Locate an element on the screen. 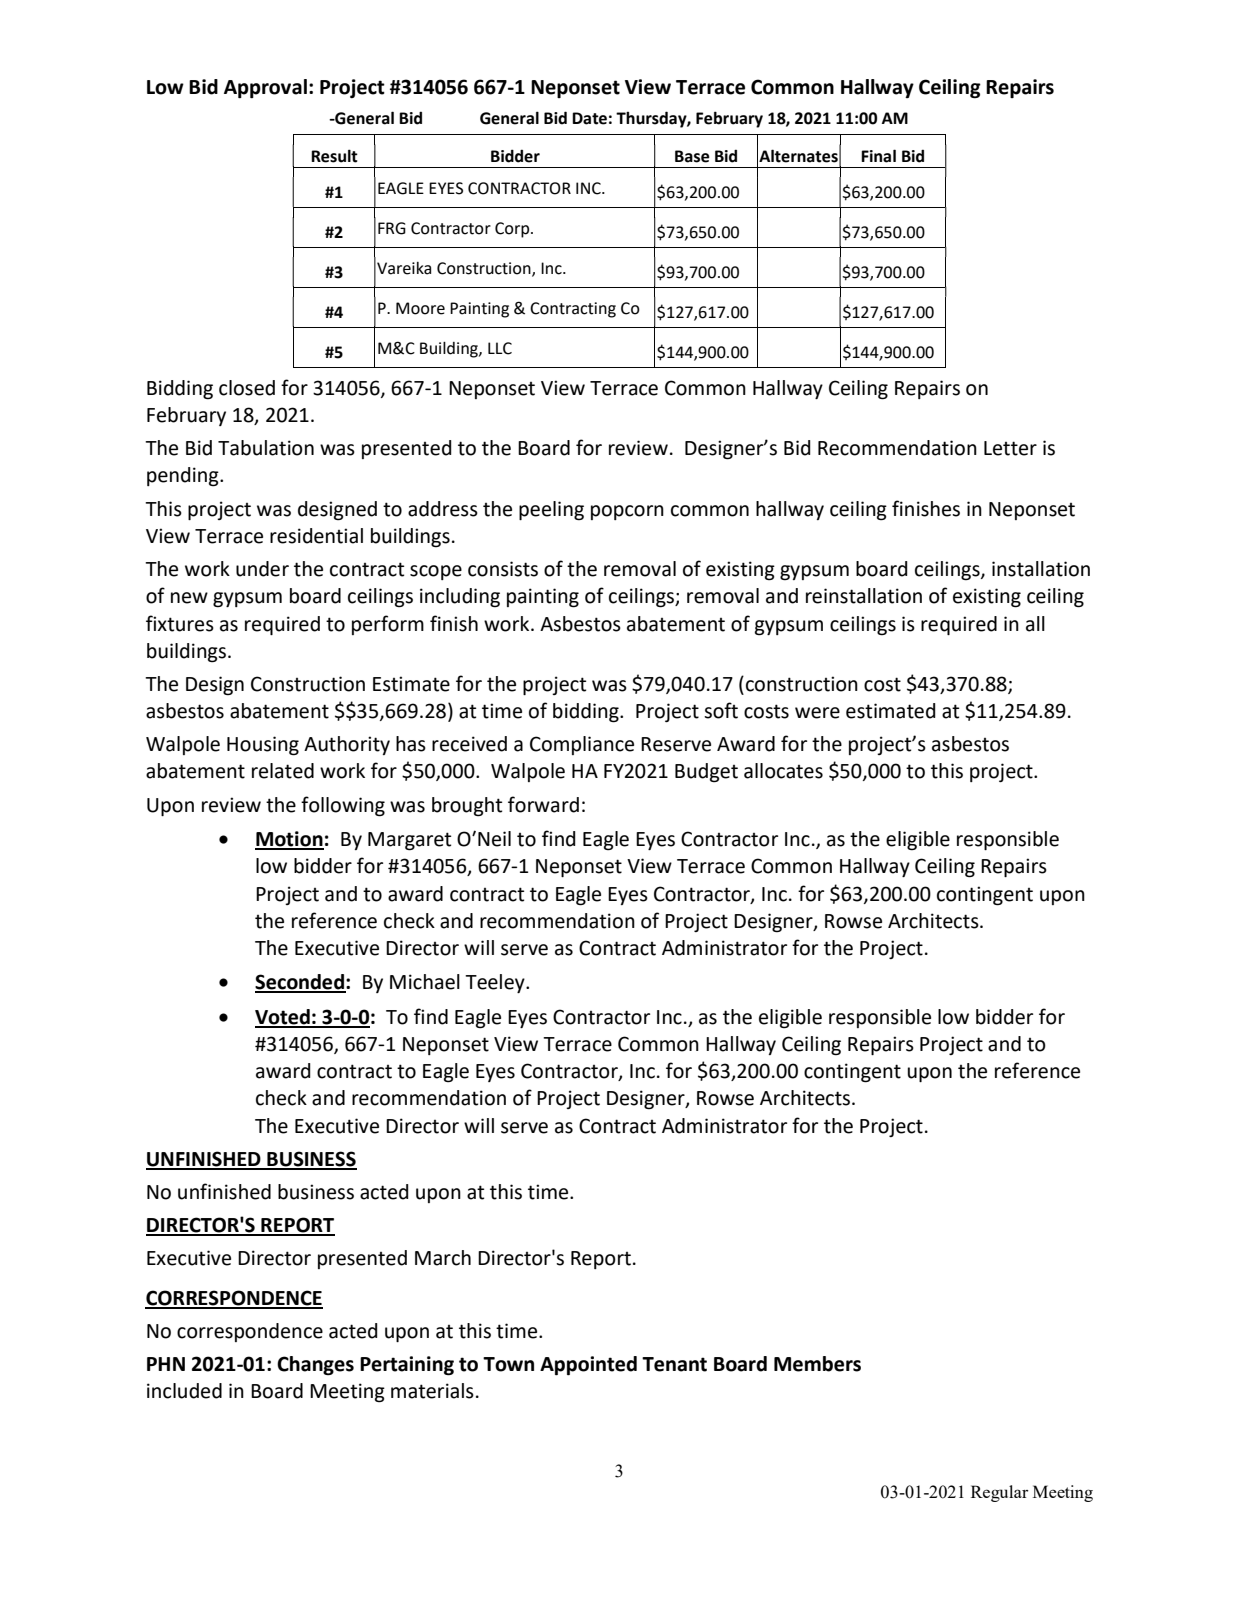  were is located at coordinates (817, 713).
